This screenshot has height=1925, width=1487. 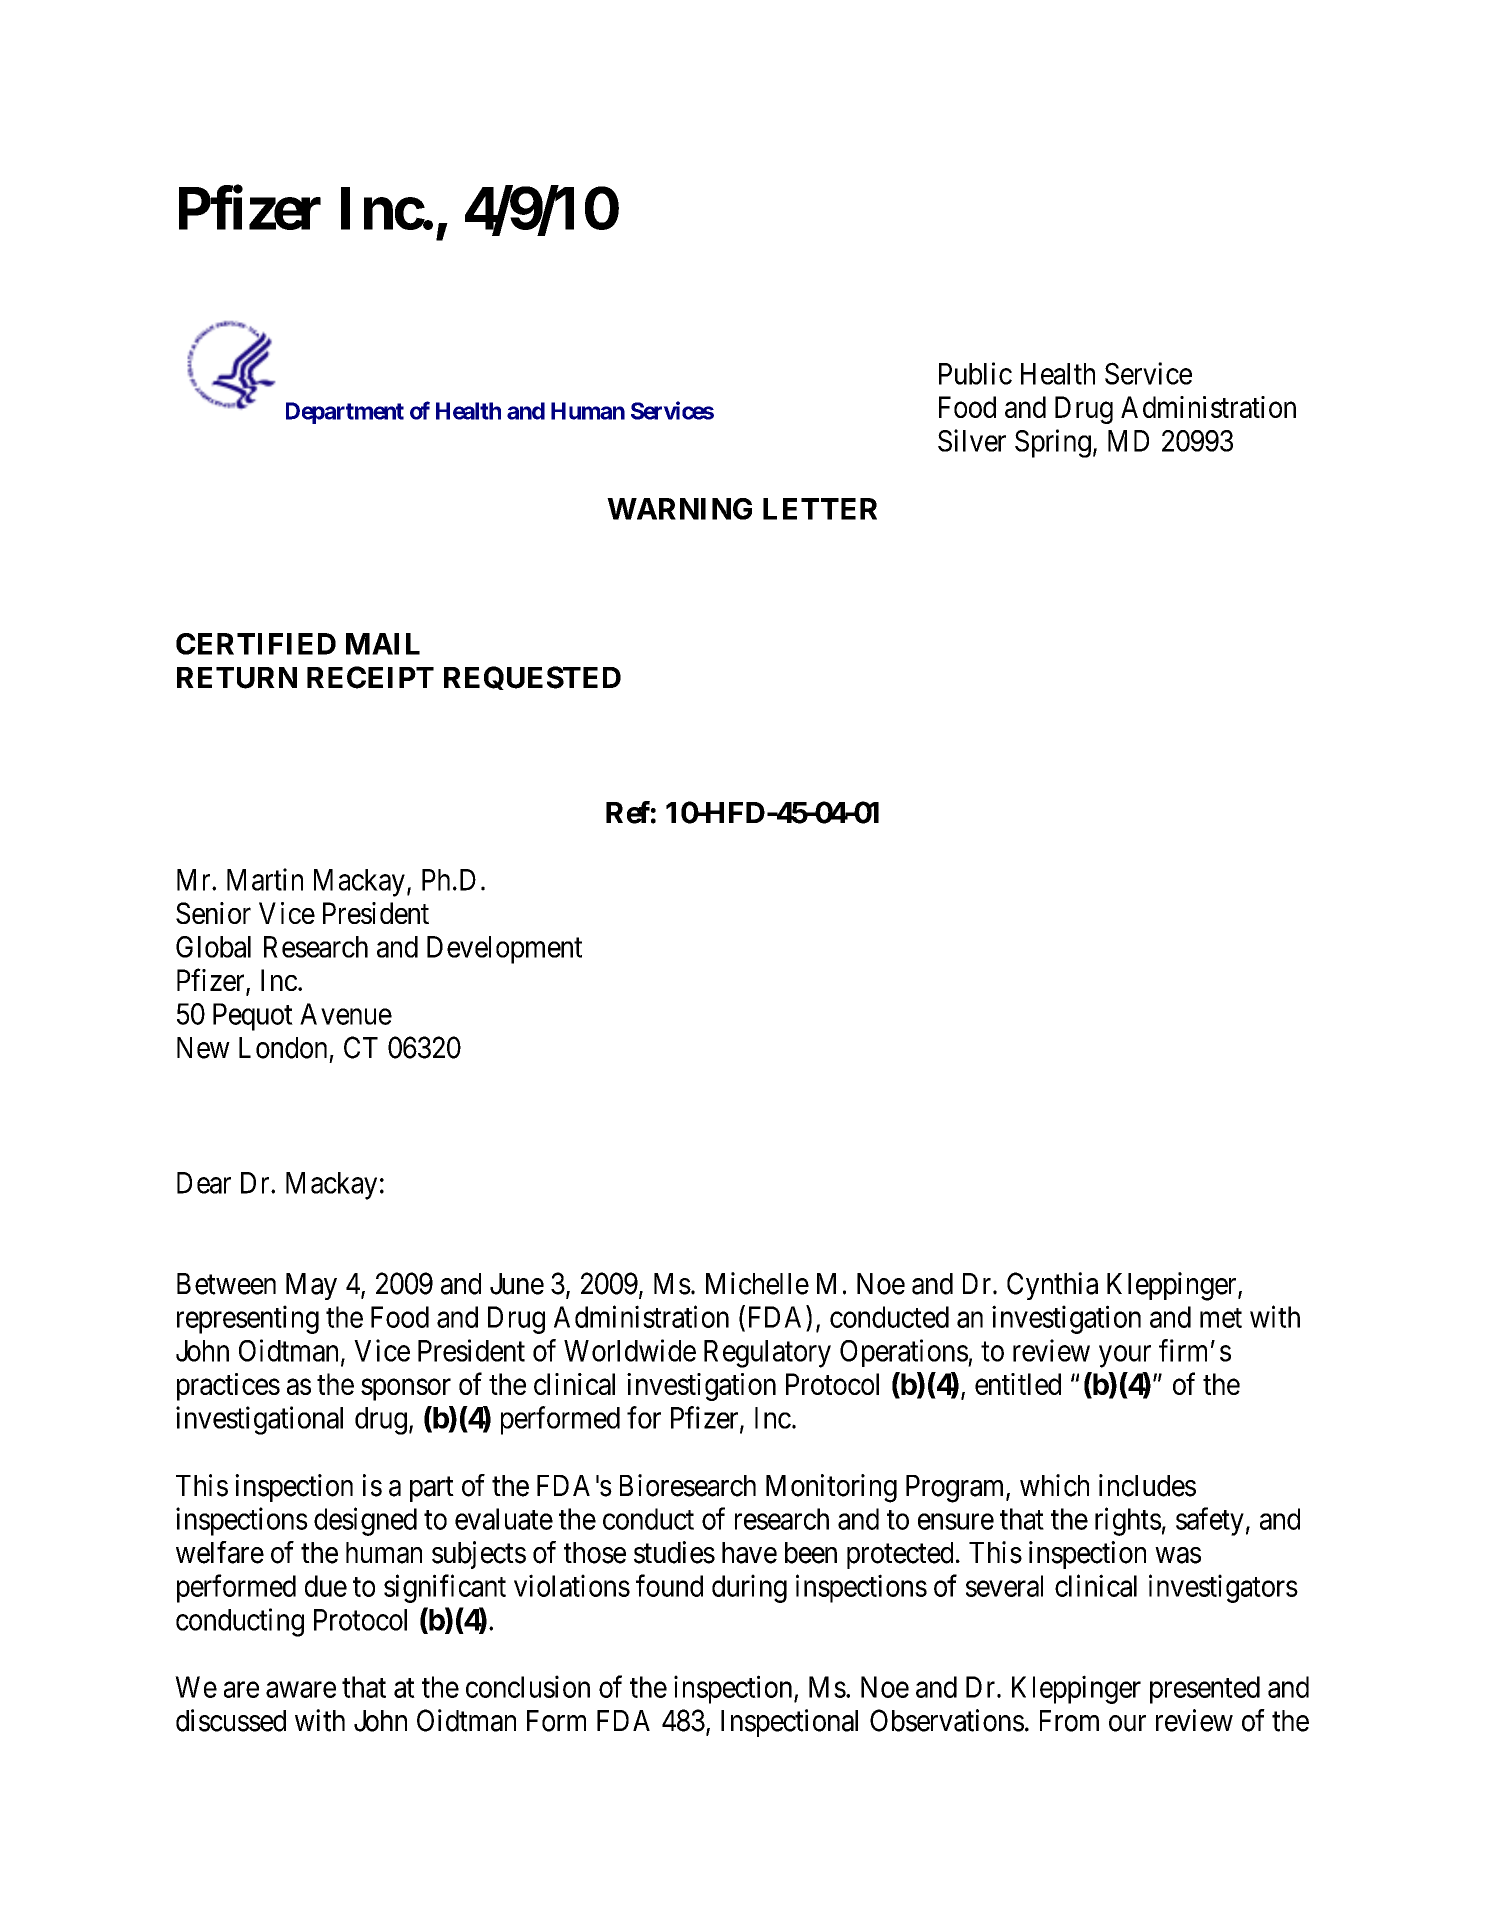 I want to click on WARNING, so click(x=679, y=509).
